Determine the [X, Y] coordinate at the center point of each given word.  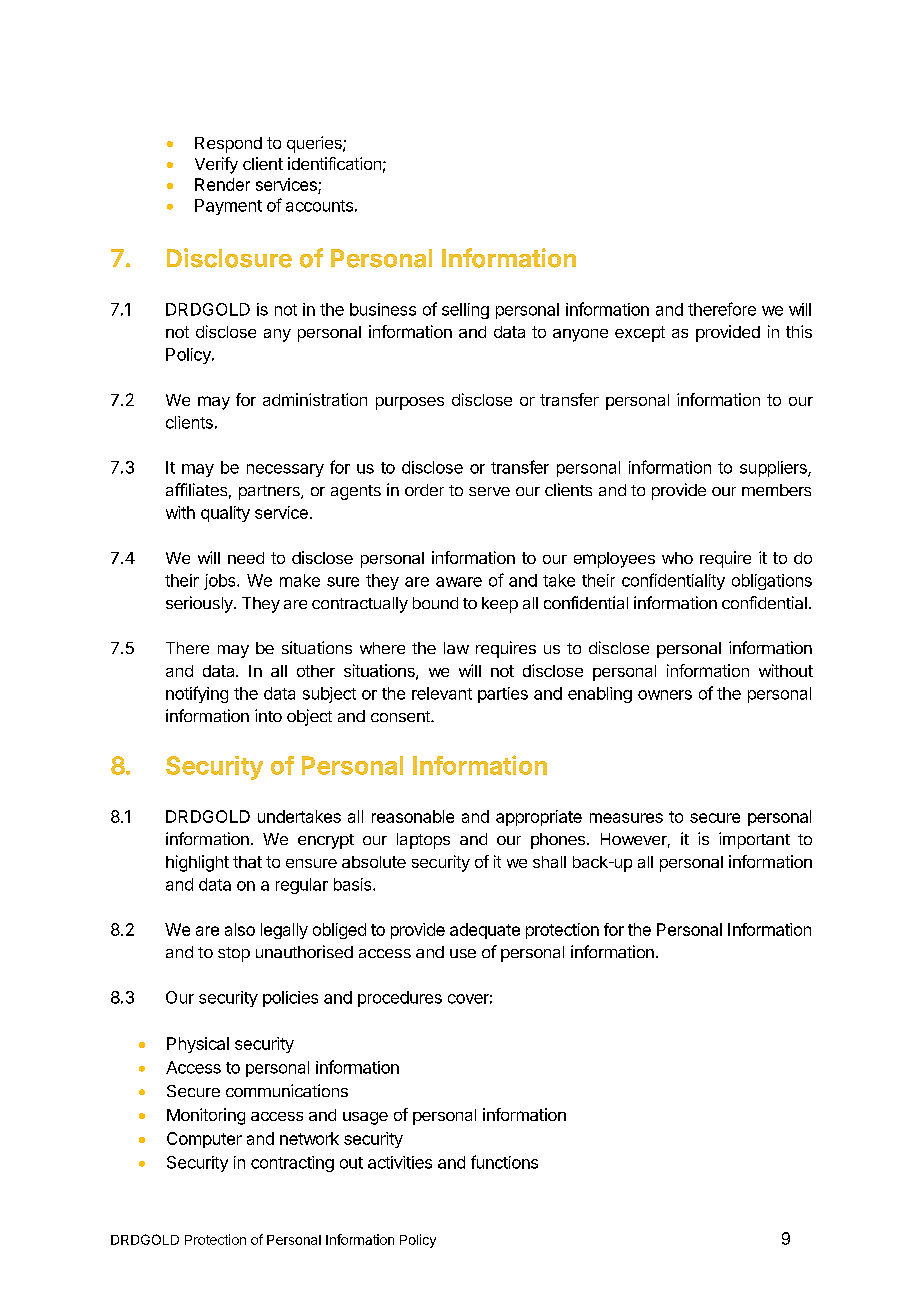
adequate [485, 931]
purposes [410, 403]
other [316, 671]
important [754, 840]
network [309, 1138]
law [456, 648]
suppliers [774, 469]
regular [302, 886]
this [799, 331]
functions [504, 1162]
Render [222, 184]
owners [665, 695]
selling [465, 311]
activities [400, 1162]
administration [315, 399]
